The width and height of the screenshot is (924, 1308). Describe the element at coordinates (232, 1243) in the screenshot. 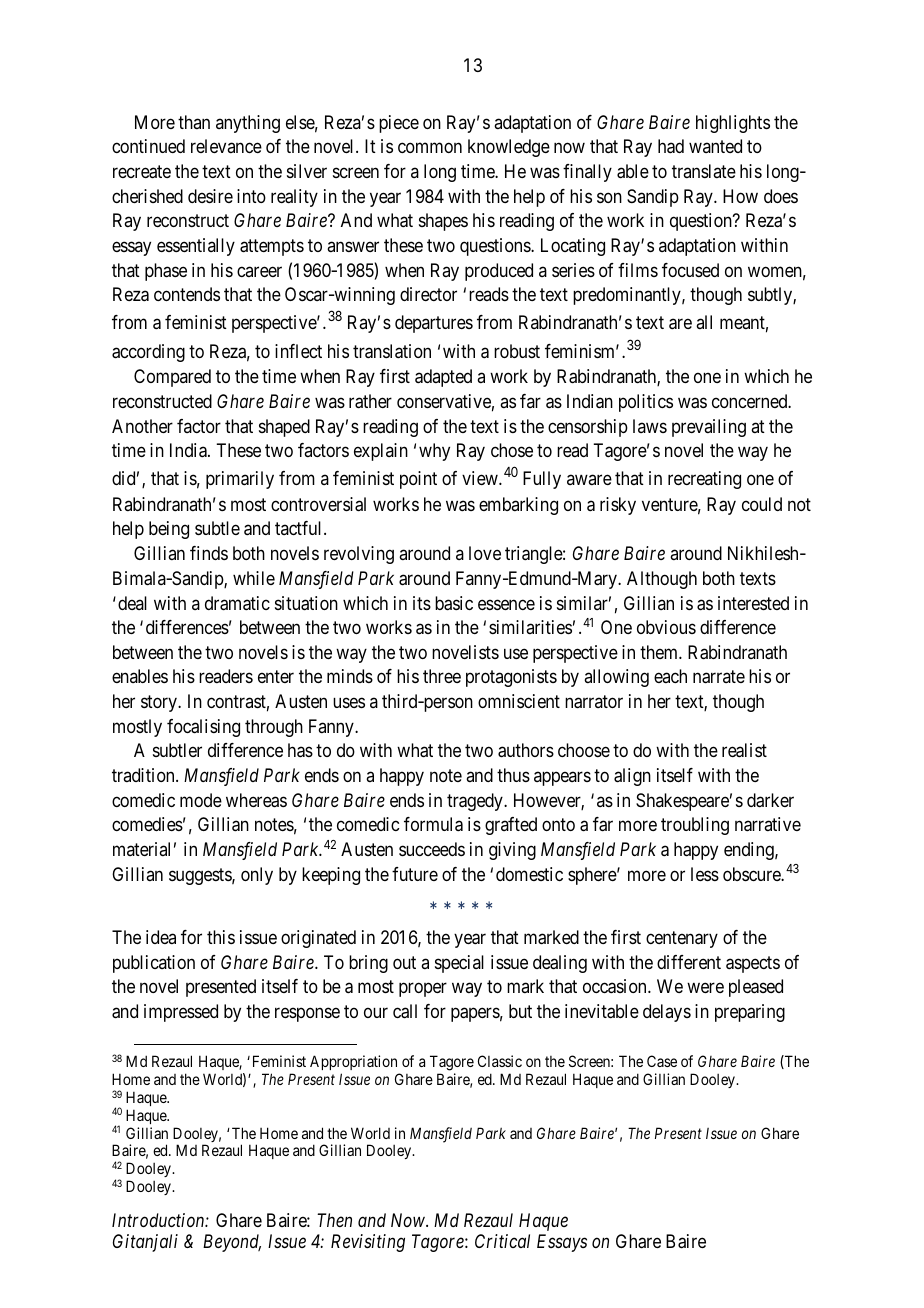

I see `Beyond` at that location.
